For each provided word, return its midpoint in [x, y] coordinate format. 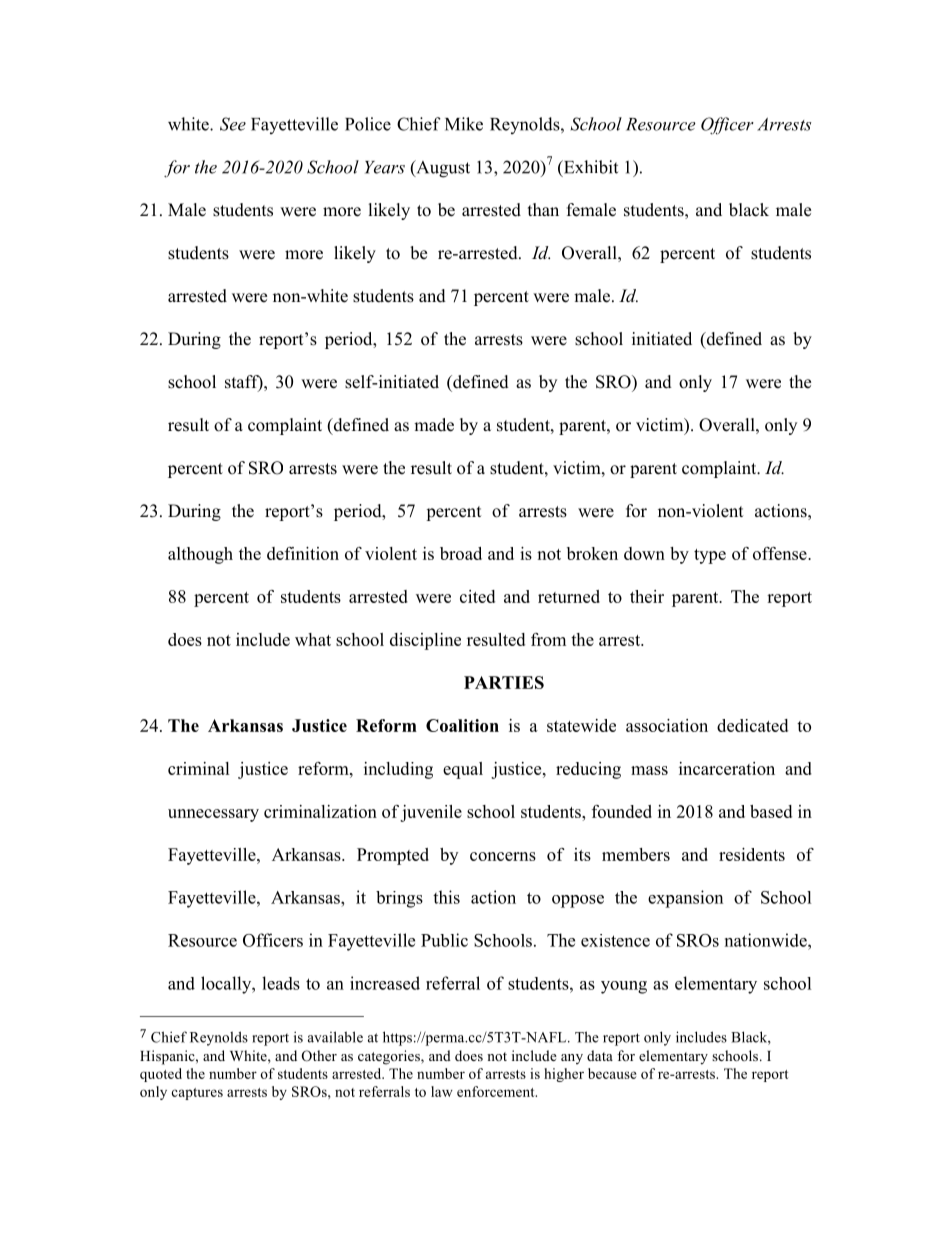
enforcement [497, 1091]
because [612, 1073]
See [233, 124]
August [442, 169]
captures [197, 1094]
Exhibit [589, 168]
